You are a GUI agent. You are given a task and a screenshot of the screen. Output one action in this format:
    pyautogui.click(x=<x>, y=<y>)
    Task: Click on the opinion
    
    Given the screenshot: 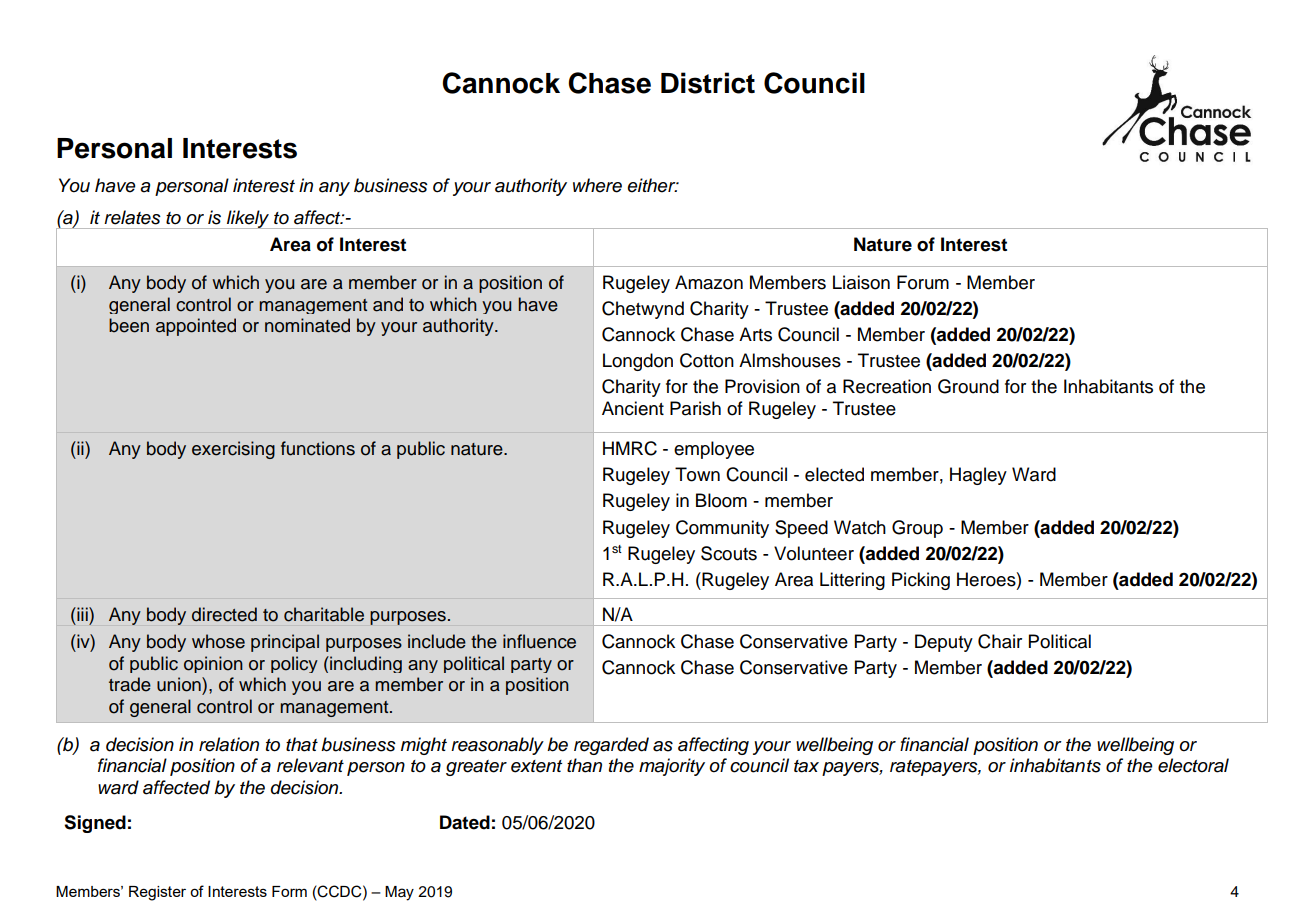 What is the action you would take?
    pyautogui.click(x=213, y=664)
